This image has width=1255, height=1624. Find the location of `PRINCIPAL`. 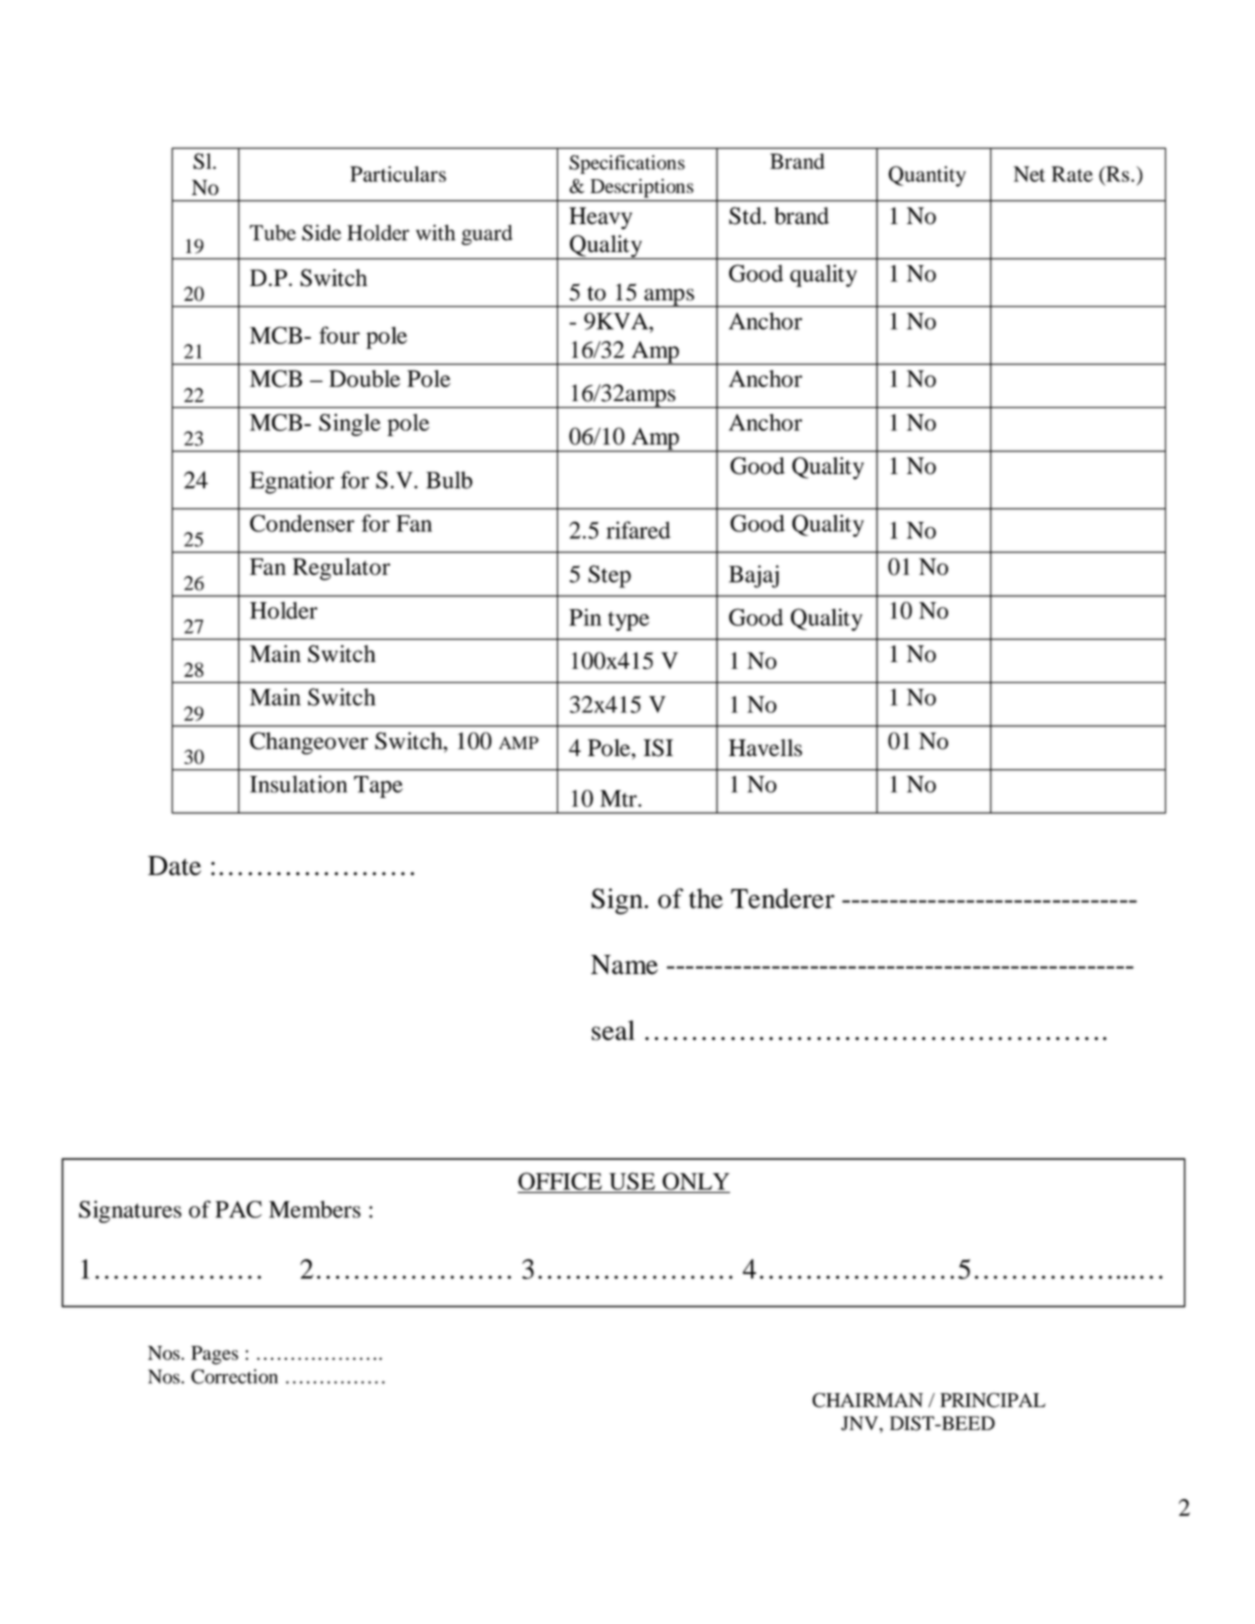

PRINCIPAL is located at coordinates (992, 1400).
